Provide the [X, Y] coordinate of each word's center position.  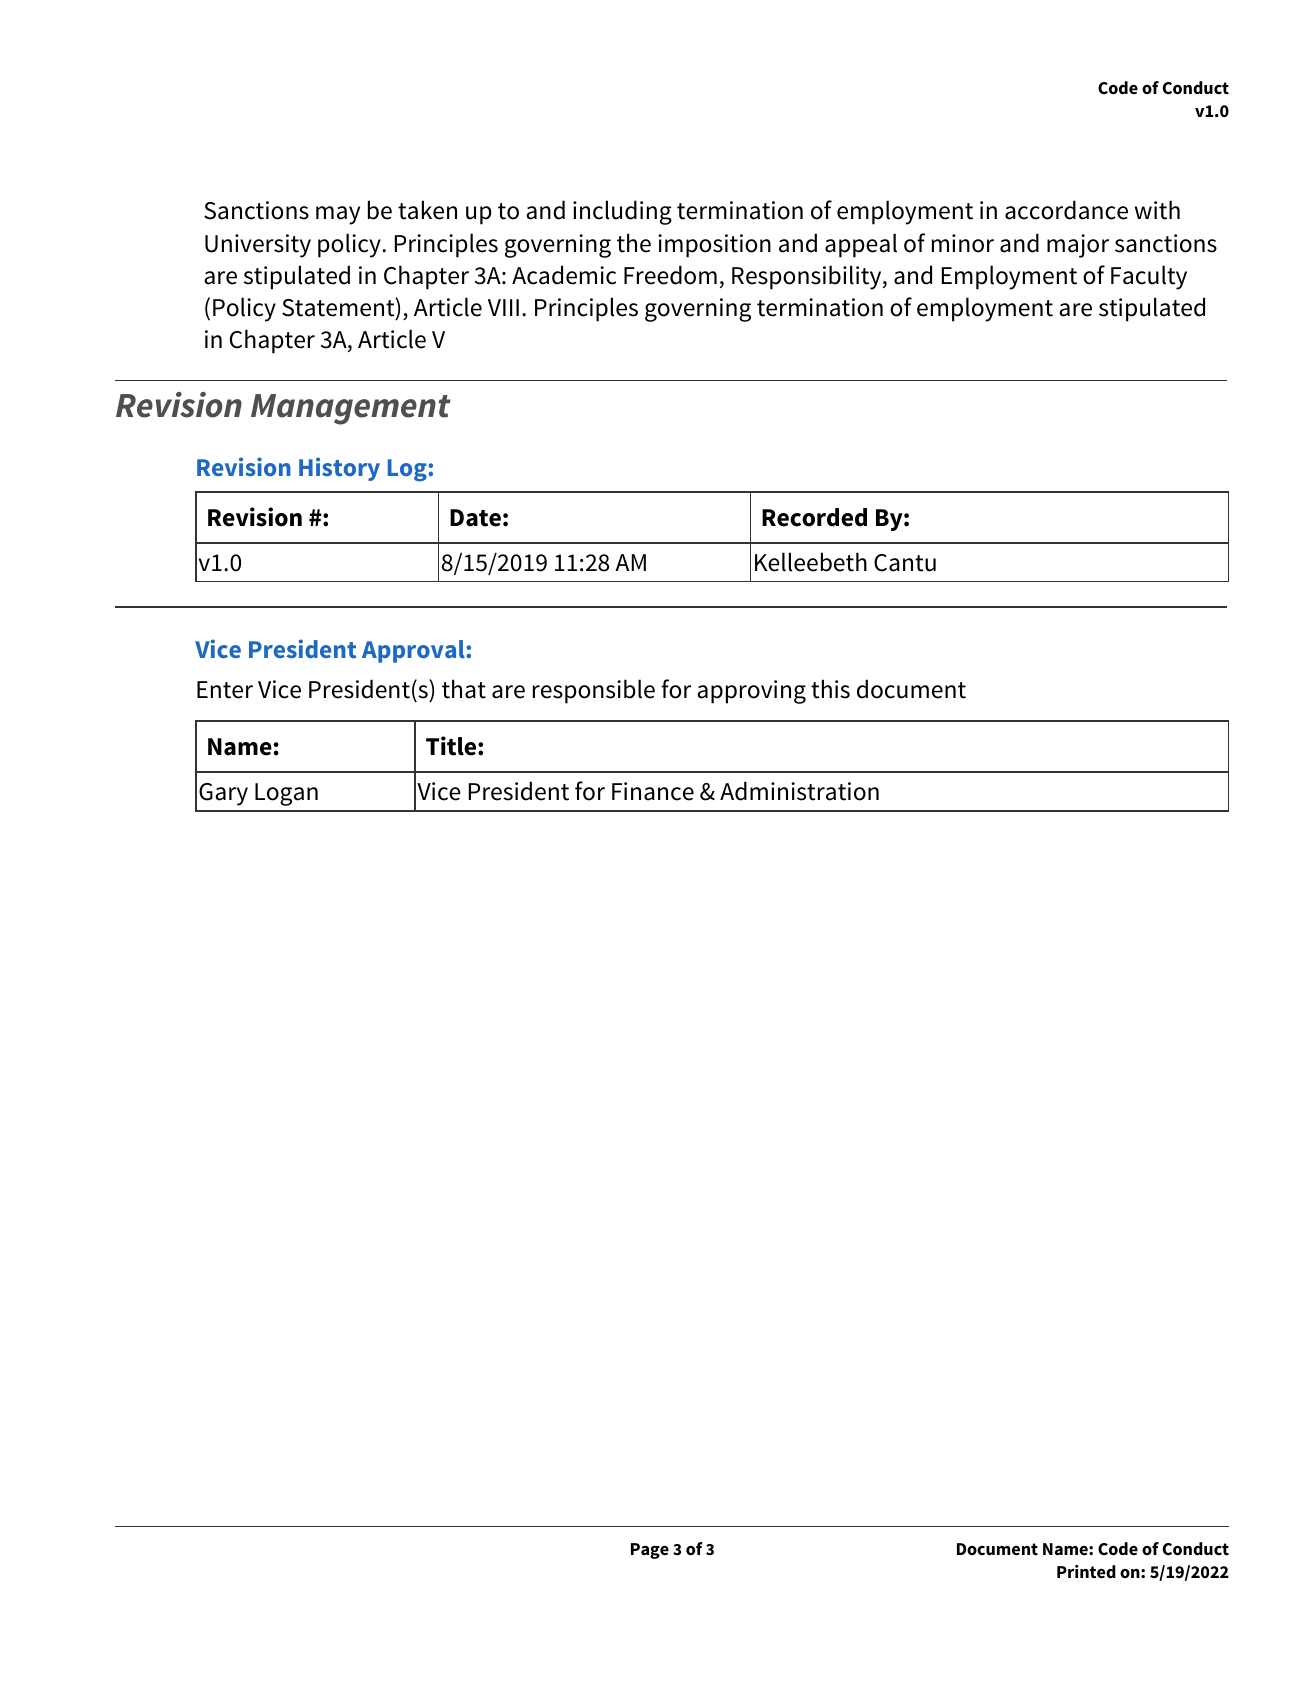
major [1078, 246]
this [830, 689]
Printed [1086, 1572]
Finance [653, 791]
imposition [714, 246]
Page [650, 1551]
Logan [286, 794]
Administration [799, 791]
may [338, 215]
